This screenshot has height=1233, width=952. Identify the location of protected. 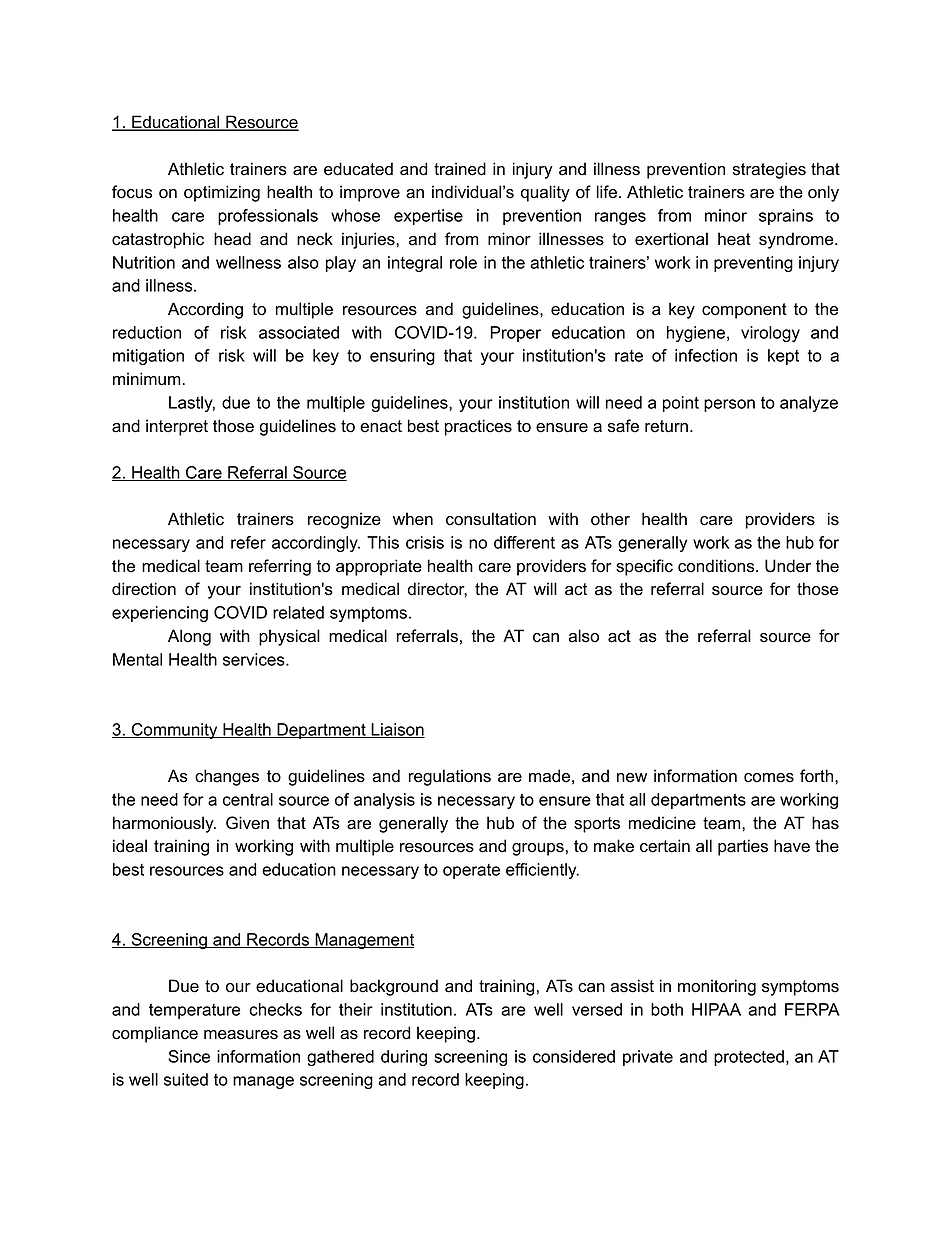
(749, 1058).
